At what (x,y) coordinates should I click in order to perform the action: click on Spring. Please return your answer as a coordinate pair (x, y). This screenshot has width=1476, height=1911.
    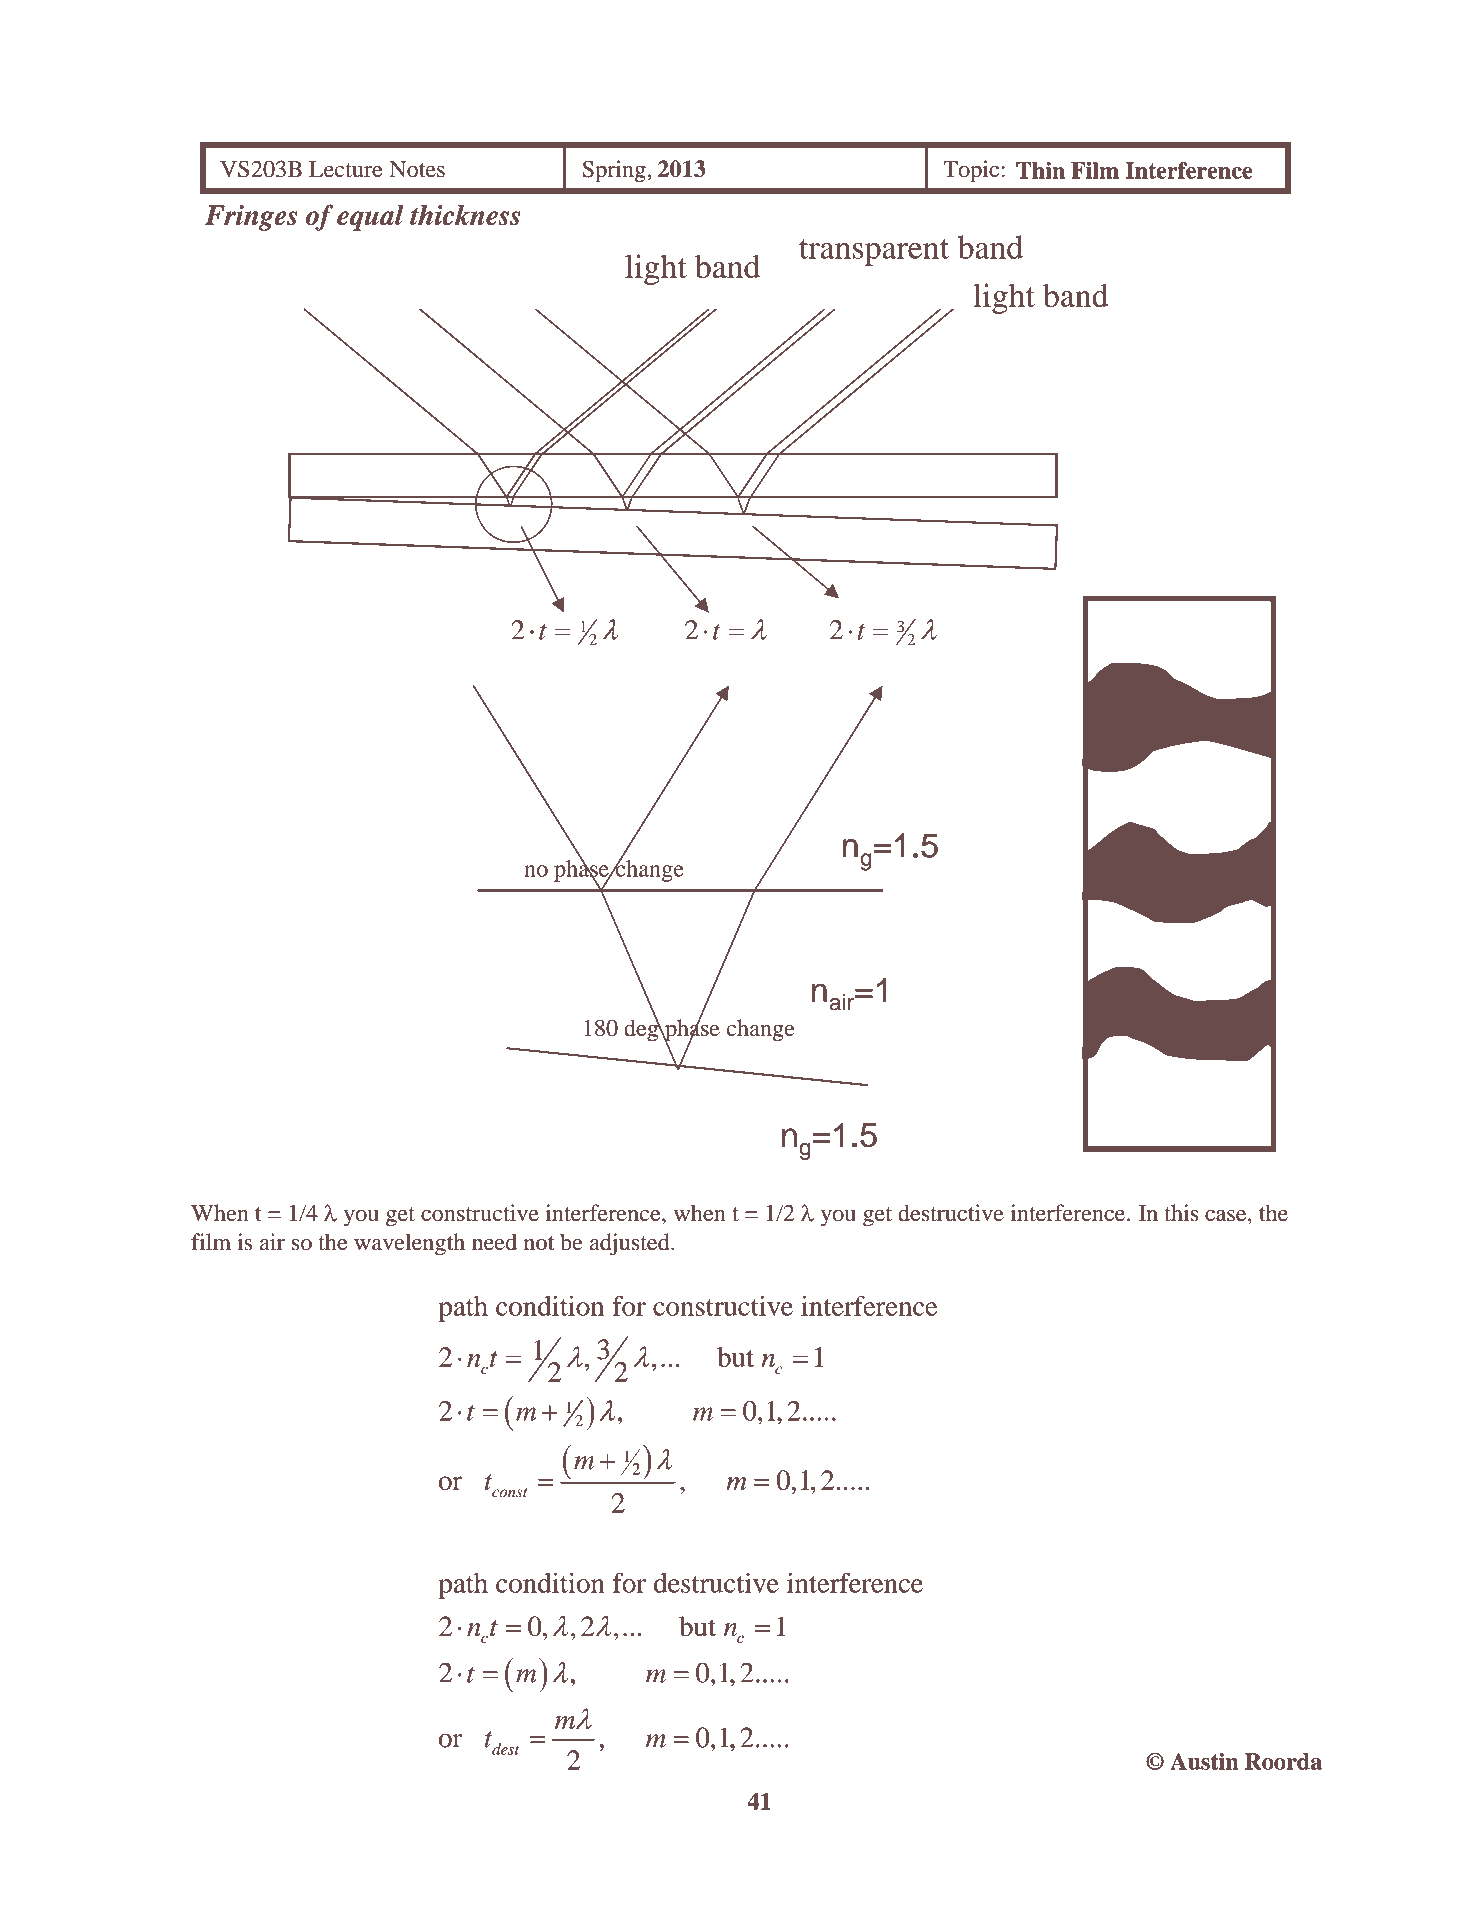
    Looking at the image, I should click on (615, 171).
